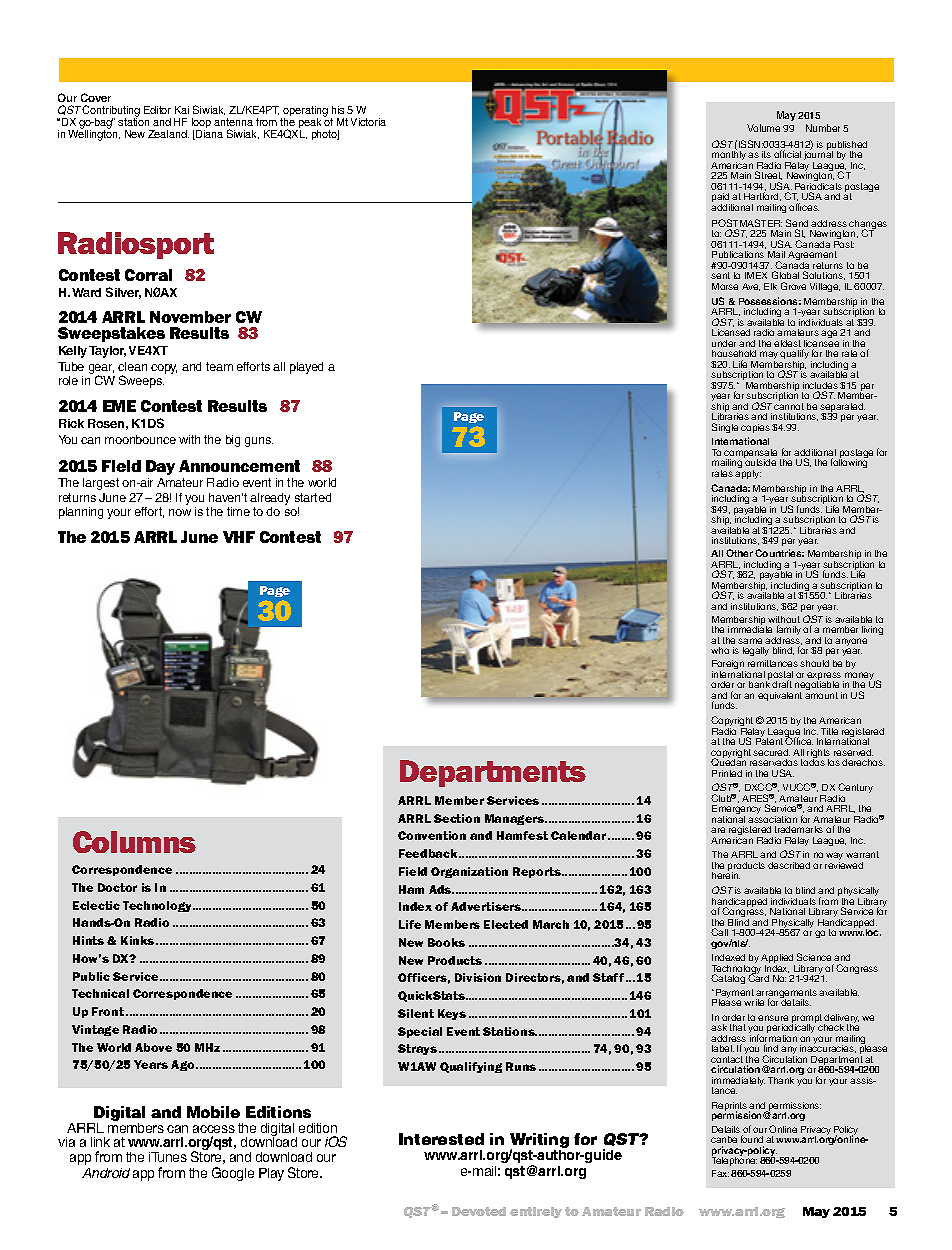 The height and width of the screenshot is (1250, 952). Describe the element at coordinates (799, 829) in the screenshot. I see `trademarks` at that location.
